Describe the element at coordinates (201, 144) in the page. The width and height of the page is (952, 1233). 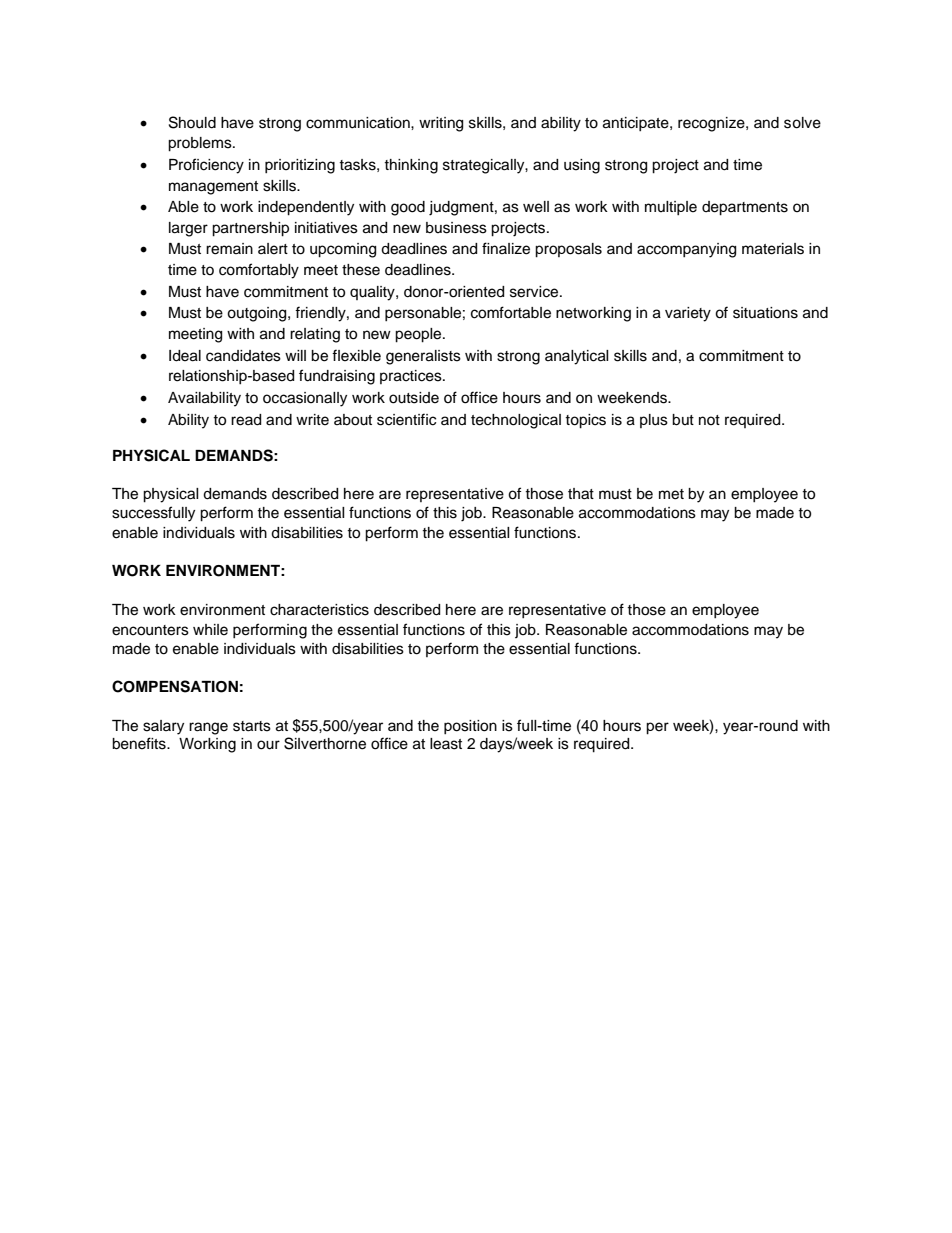
I see `problems` at that location.
